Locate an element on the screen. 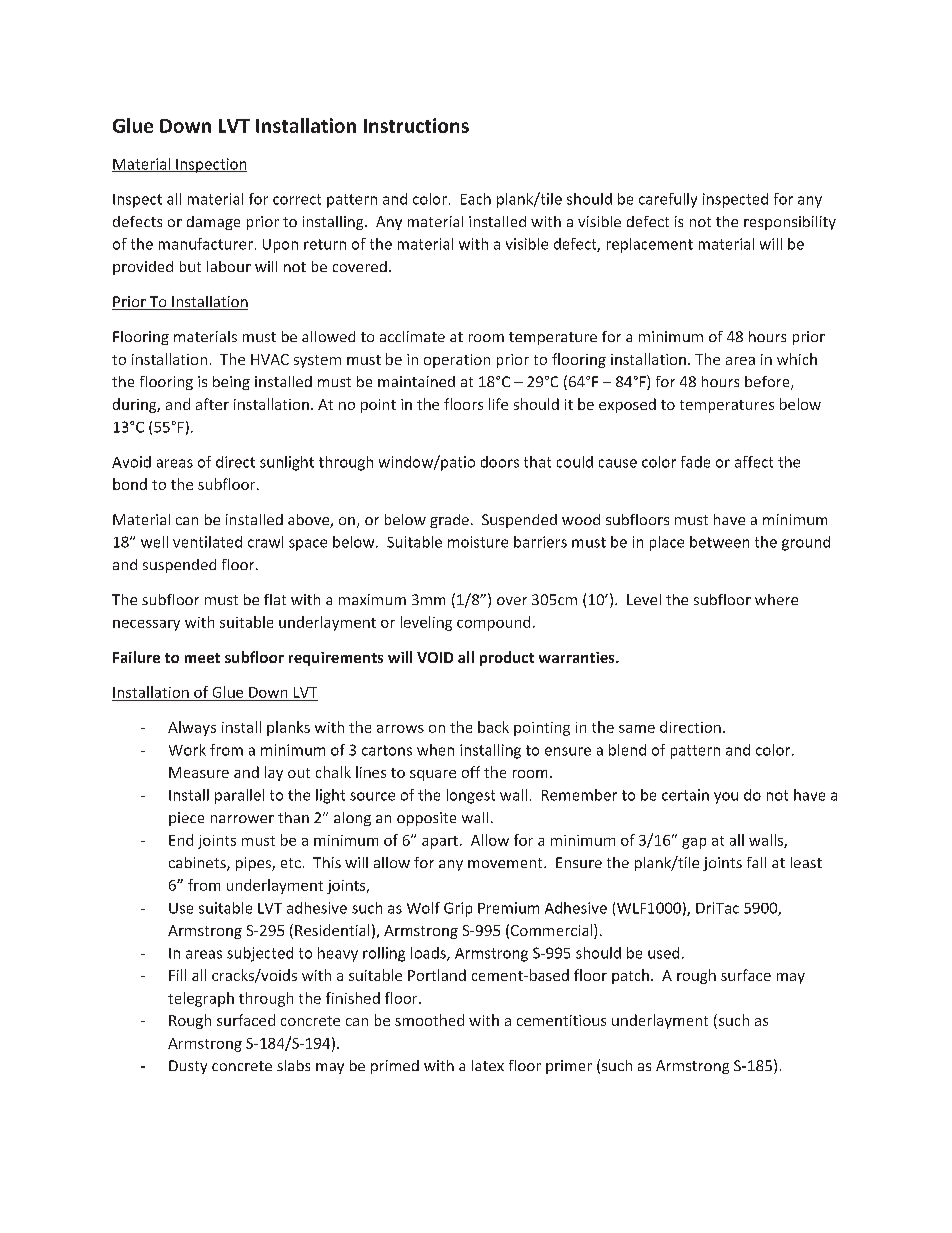 The width and height of the screenshot is (952, 1233). Dusty is located at coordinates (188, 1067).
